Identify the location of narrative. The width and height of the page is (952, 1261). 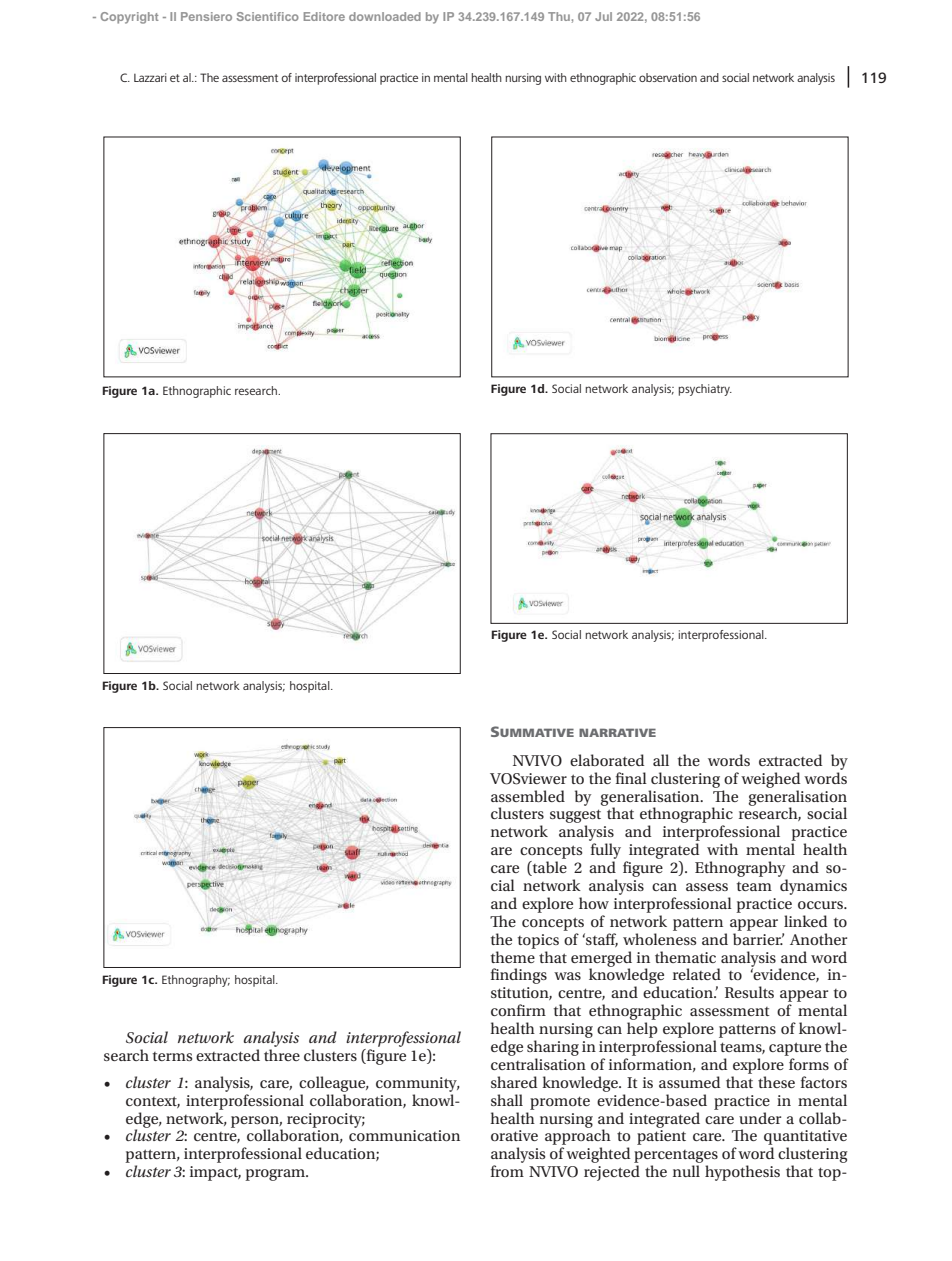
(617, 732).
